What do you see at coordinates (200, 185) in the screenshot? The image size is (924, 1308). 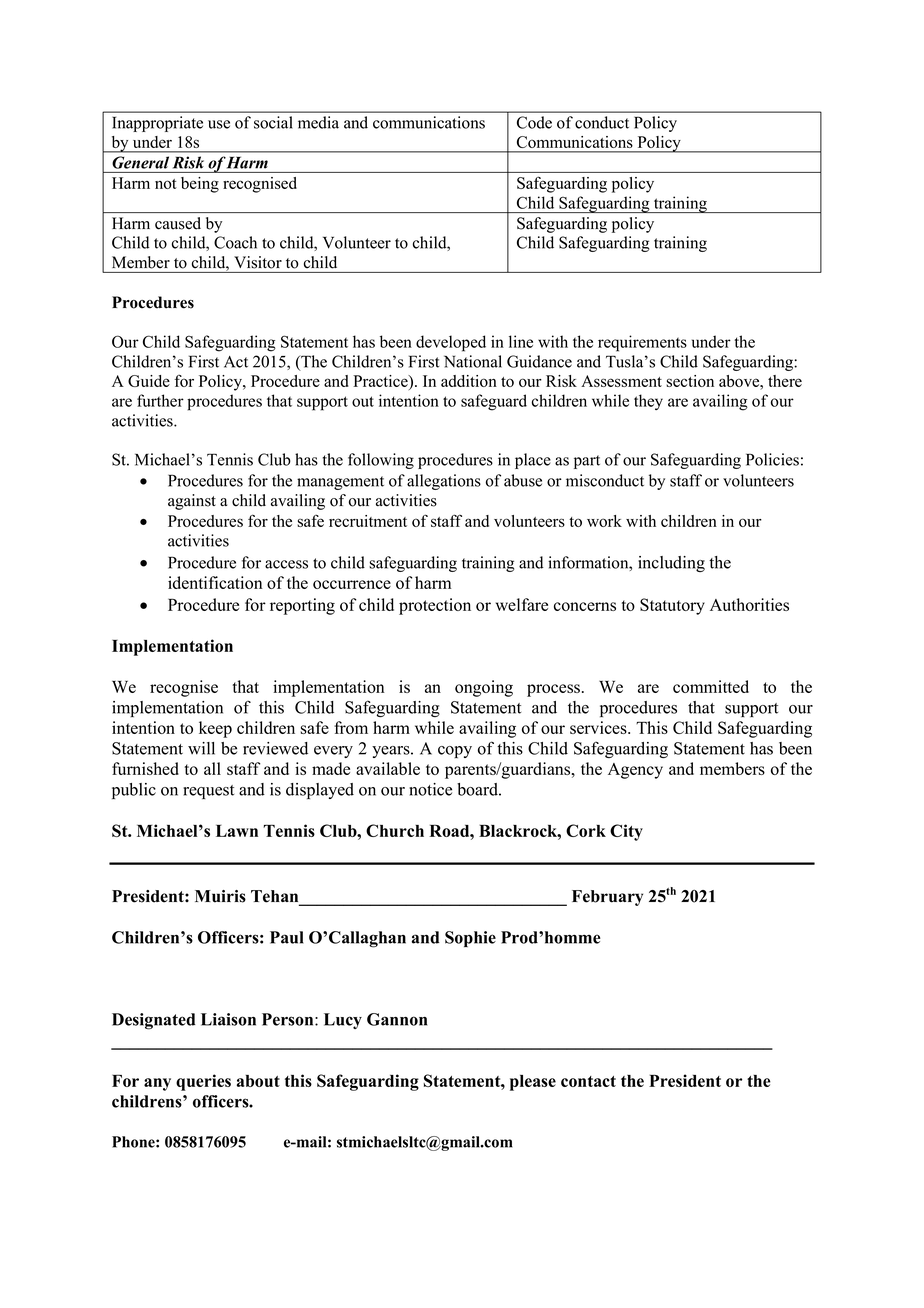 I see `being` at bounding box center [200, 185].
